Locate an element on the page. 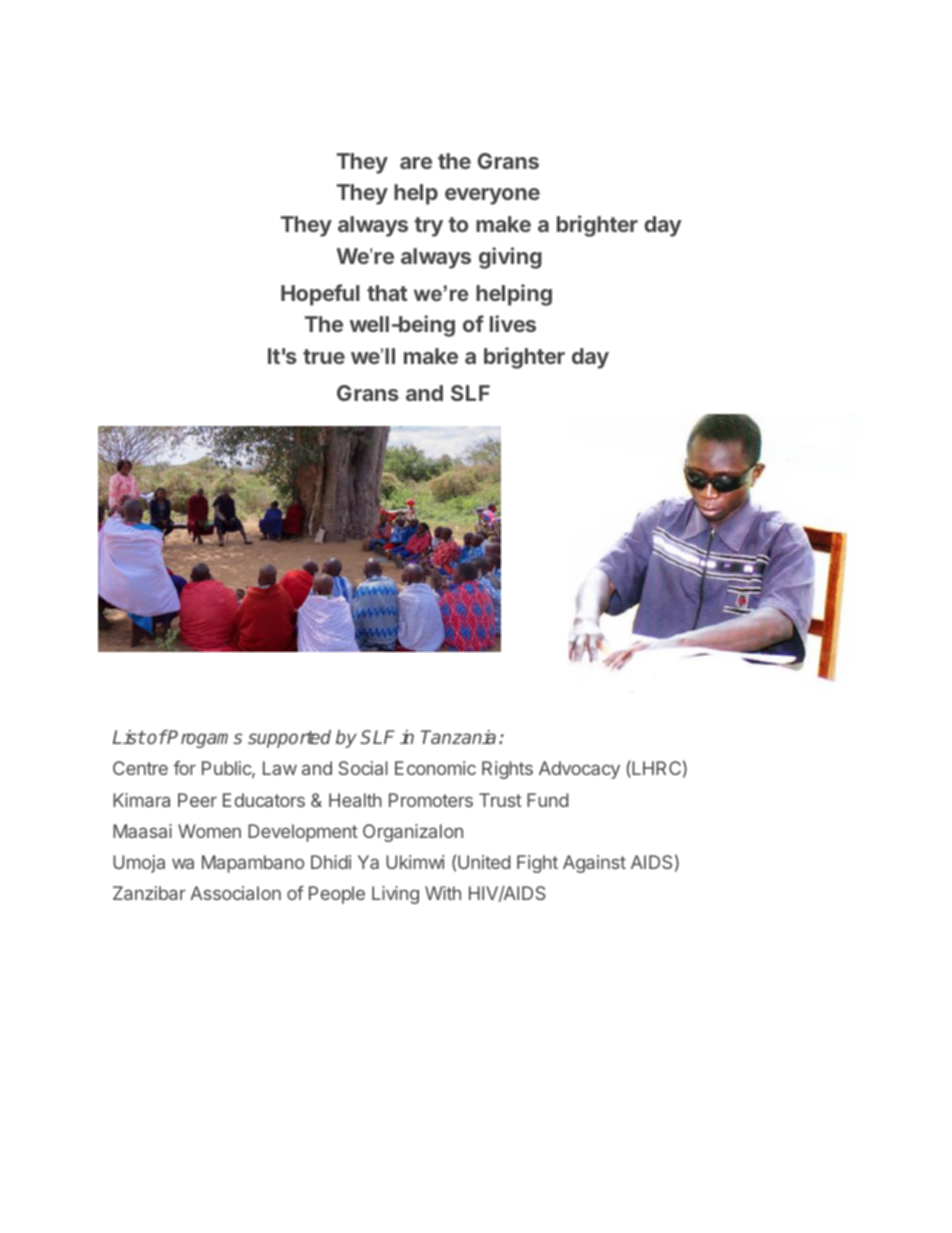 Image resolution: width=952 pixels, height=1233 pixels. Rights is located at coordinates (507, 770).
